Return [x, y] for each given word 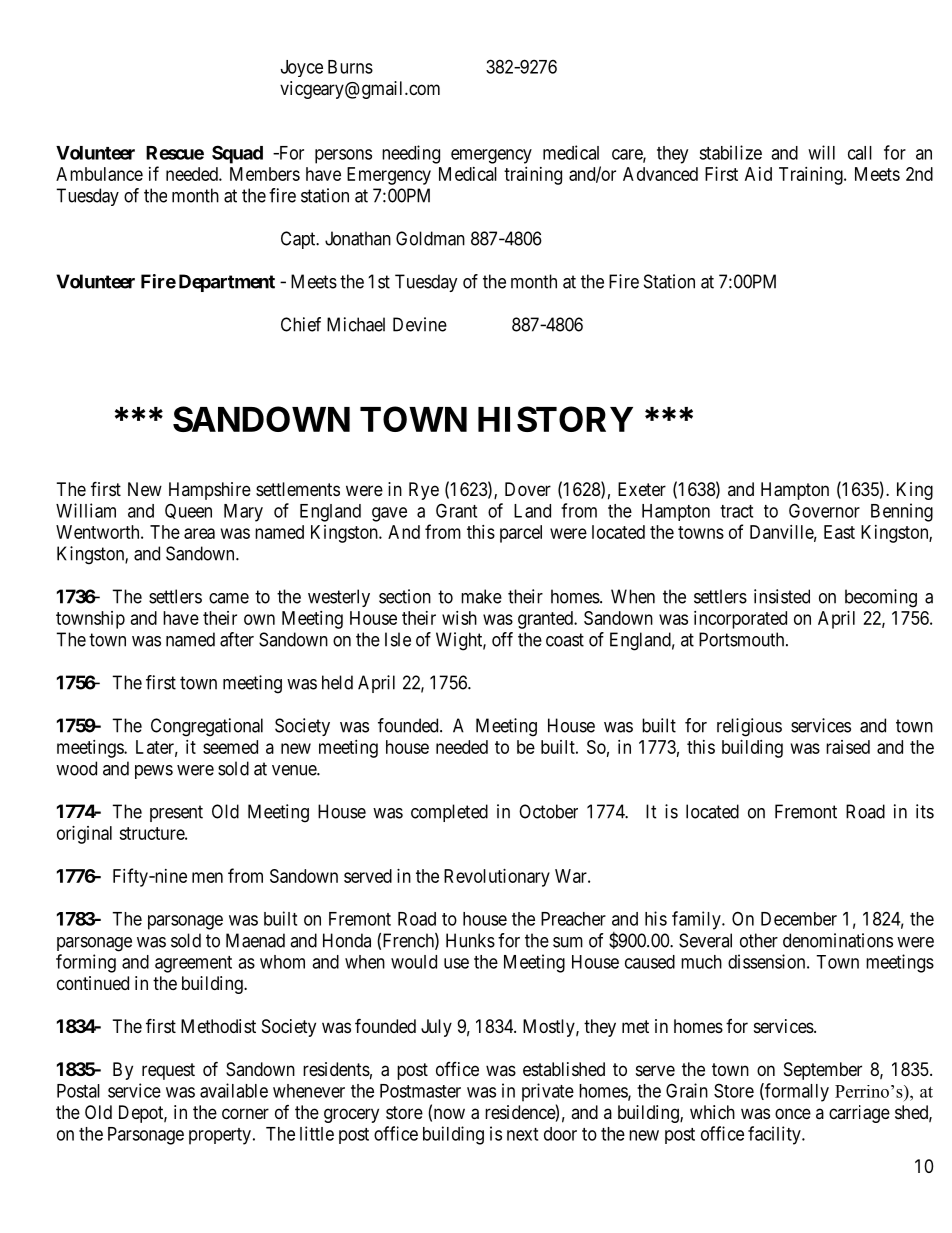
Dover [528, 489]
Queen [188, 511]
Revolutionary [497, 878]
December [799, 919]
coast [565, 640]
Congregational [207, 727]
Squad [237, 154]
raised [848, 747]
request [168, 1071]
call [860, 153]
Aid [758, 174]
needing [411, 154]
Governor [824, 510]
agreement [193, 964]
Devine [420, 324]
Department [227, 283]
